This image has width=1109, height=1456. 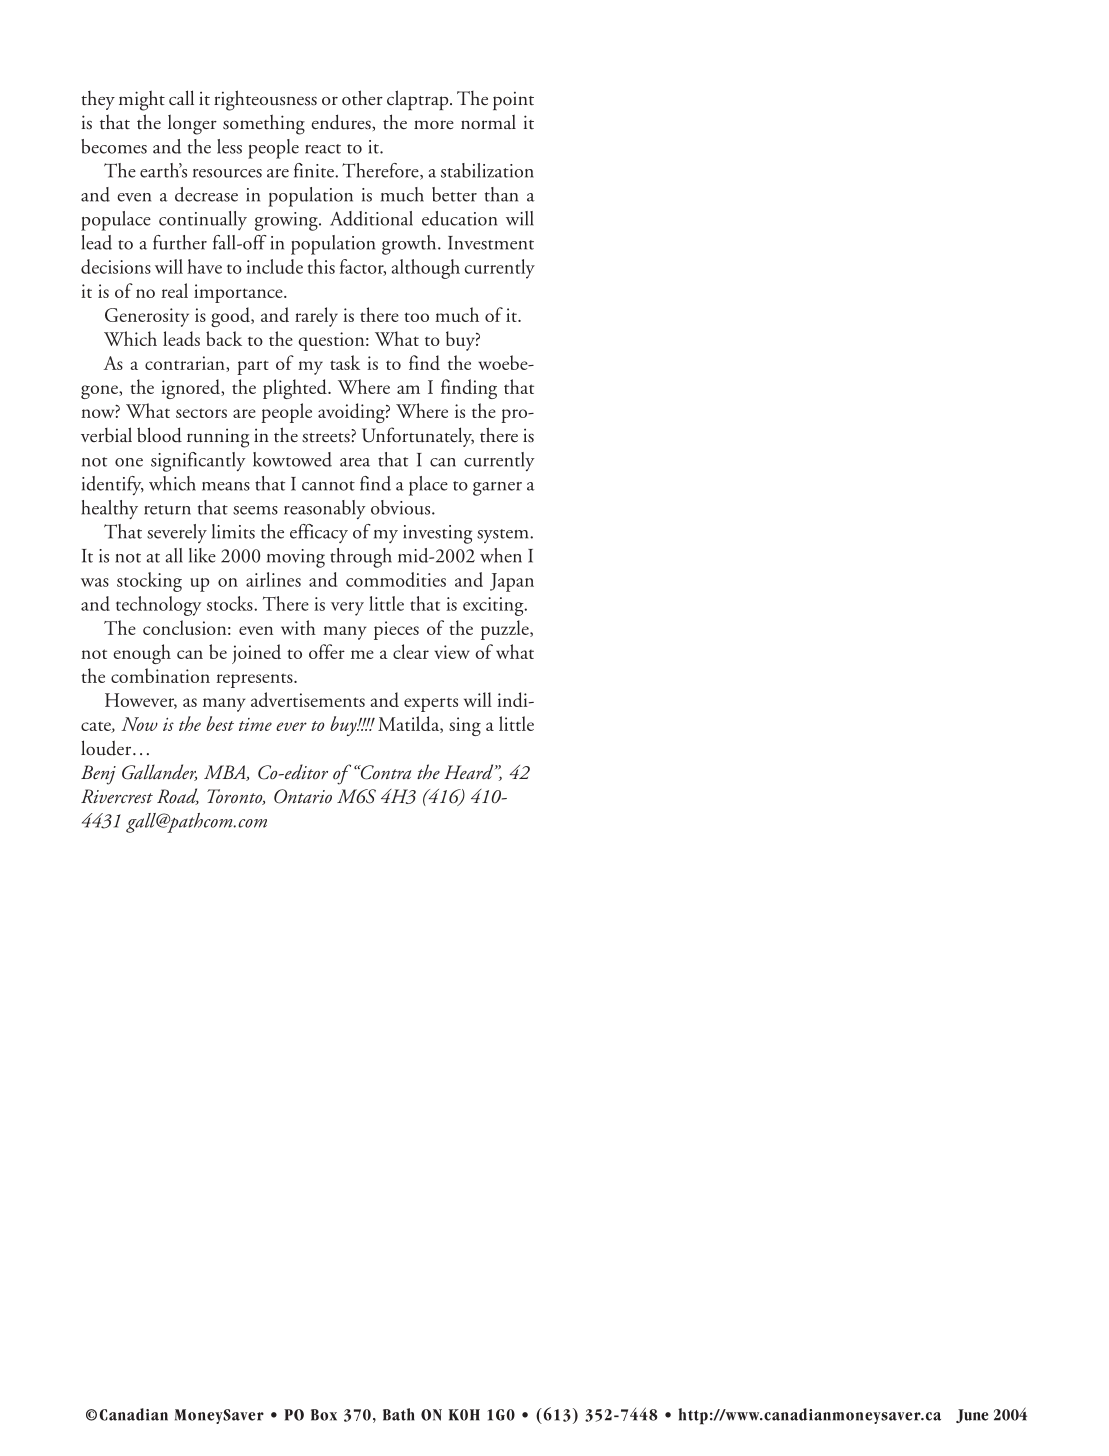 What do you see at coordinates (488, 122) in the image?
I see `normal` at bounding box center [488, 122].
